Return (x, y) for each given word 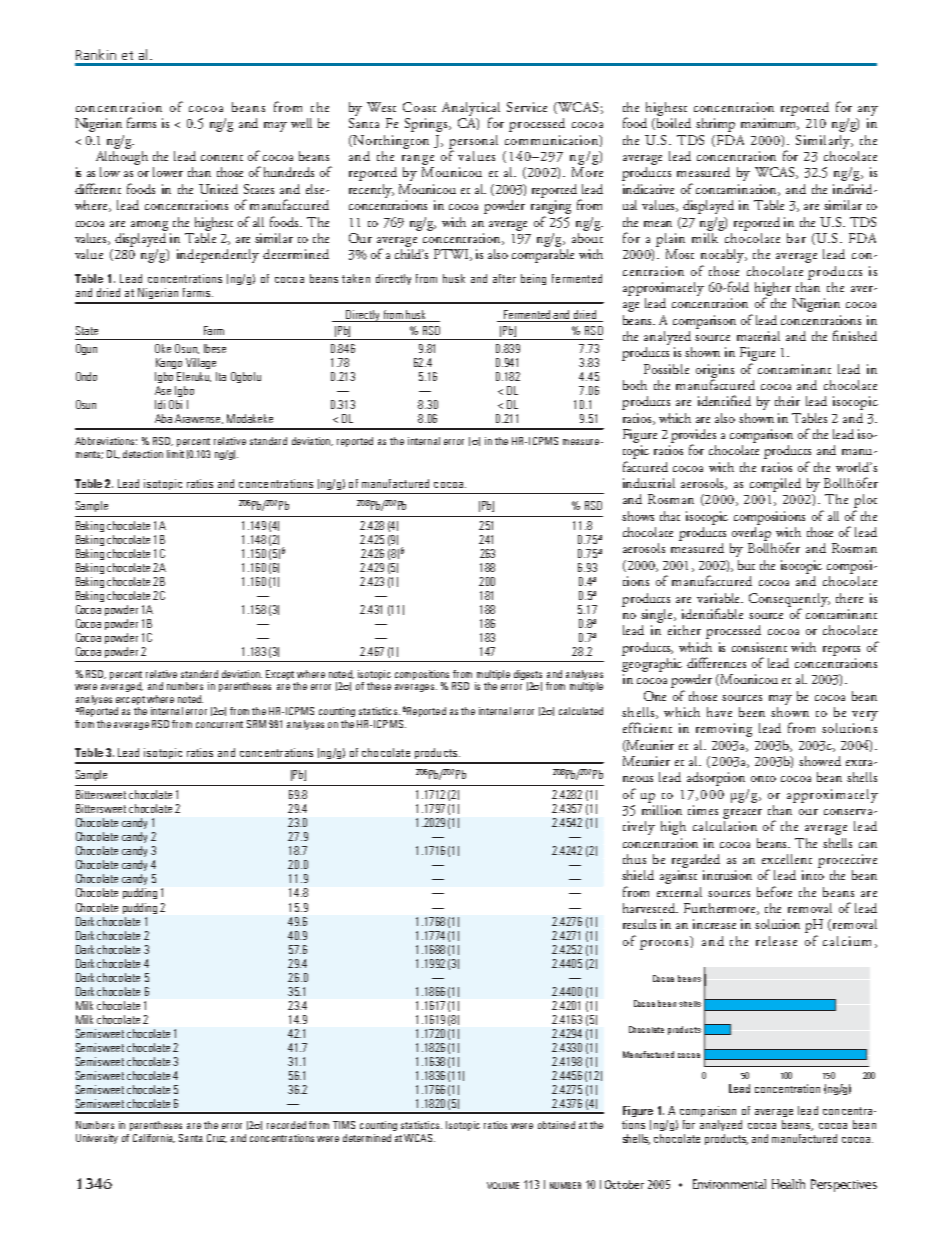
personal (473, 143)
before (774, 891)
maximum (770, 124)
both (635, 385)
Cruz (217, 1138)
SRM (256, 724)
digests (528, 675)
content (222, 158)
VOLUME (503, 1185)
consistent (759, 647)
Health (788, 1184)
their (787, 401)
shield (638, 875)
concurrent (219, 724)
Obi (175, 404)
